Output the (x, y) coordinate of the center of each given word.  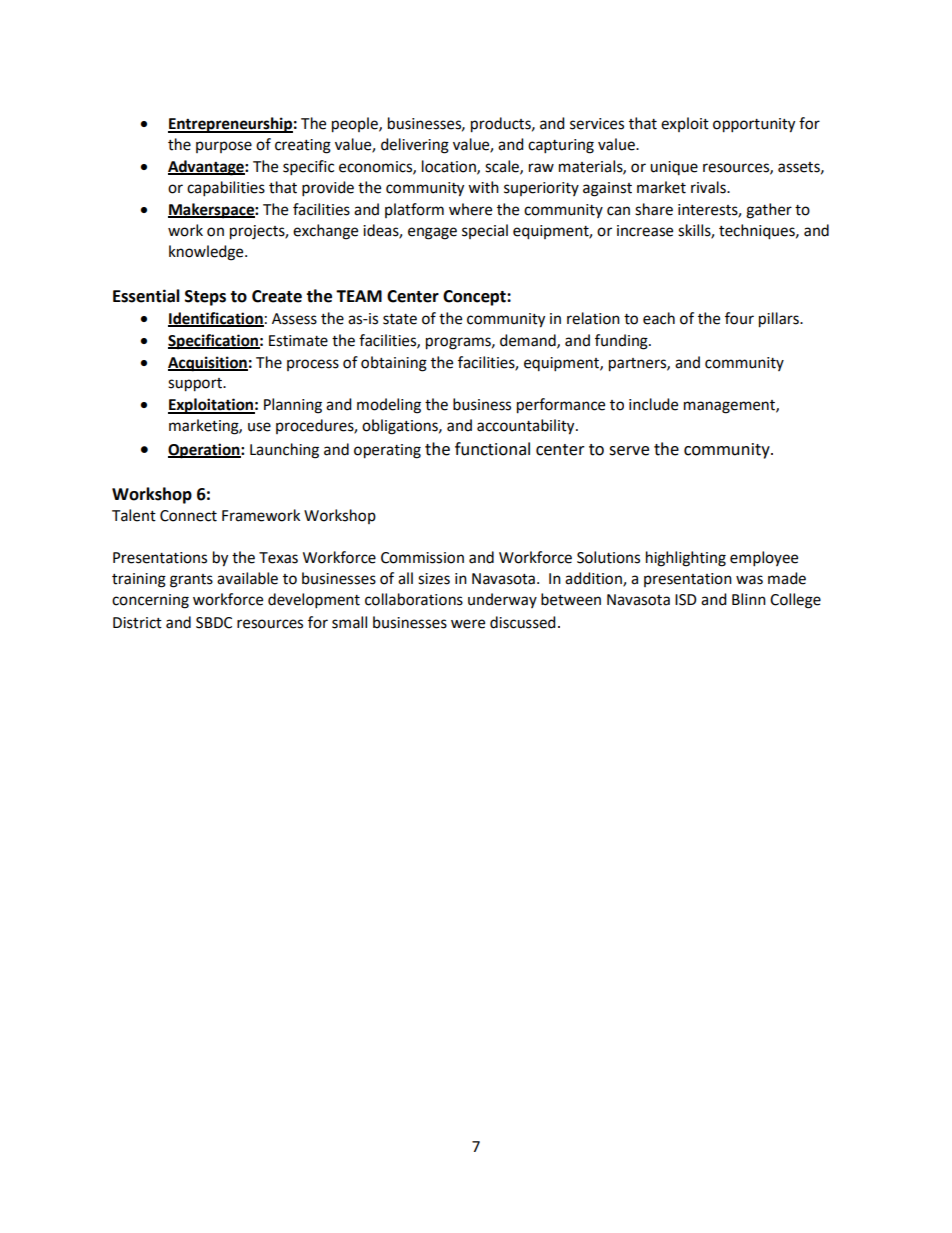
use (259, 427)
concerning (150, 601)
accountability (527, 427)
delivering (415, 146)
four (739, 318)
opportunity (754, 125)
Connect (188, 516)
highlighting (686, 559)
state (400, 319)
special (485, 231)
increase (645, 231)
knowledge (207, 253)
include (653, 404)
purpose (224, 147)
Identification (216, 319)
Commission (422, 558)
